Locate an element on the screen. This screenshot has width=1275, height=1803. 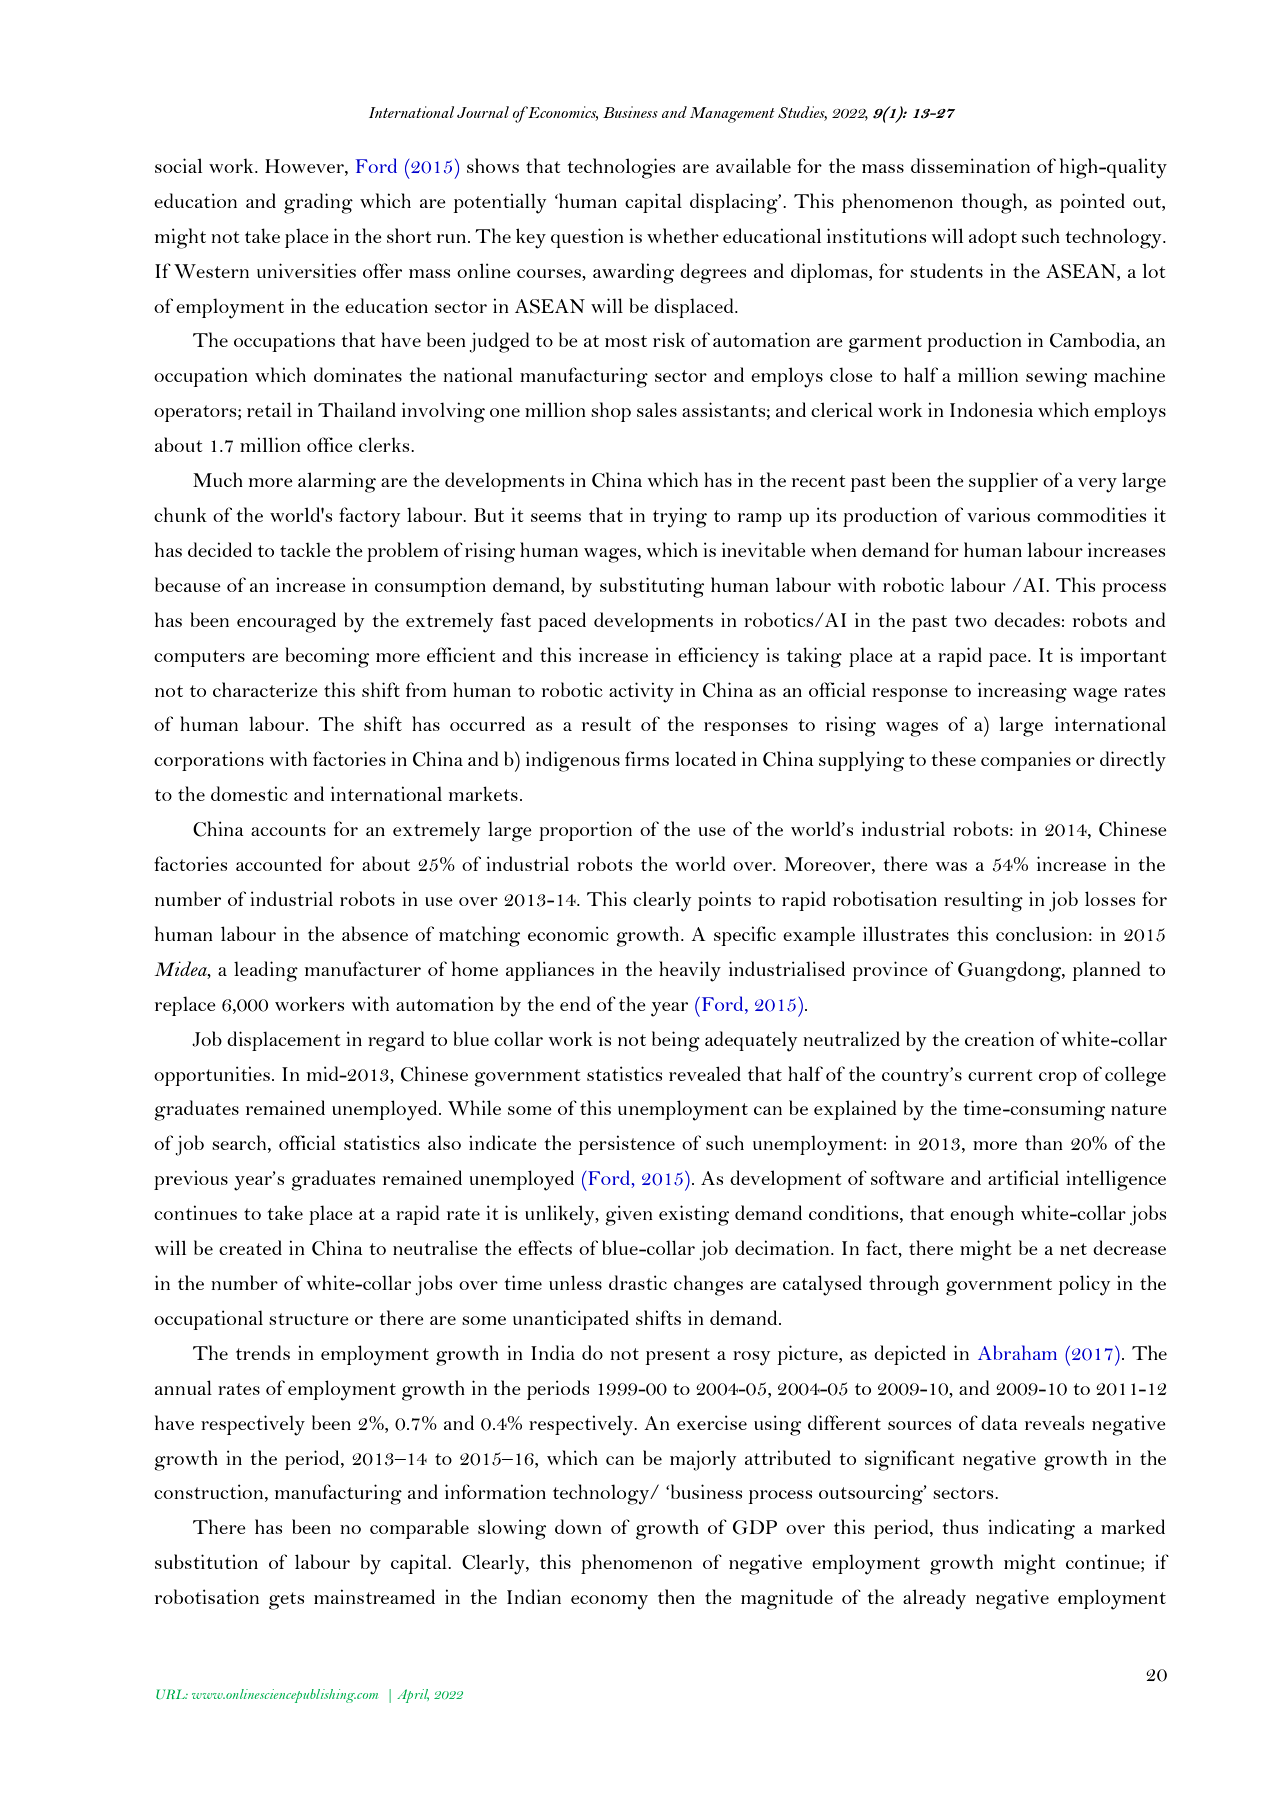
dissemination is located at coordinates (970, 165).
